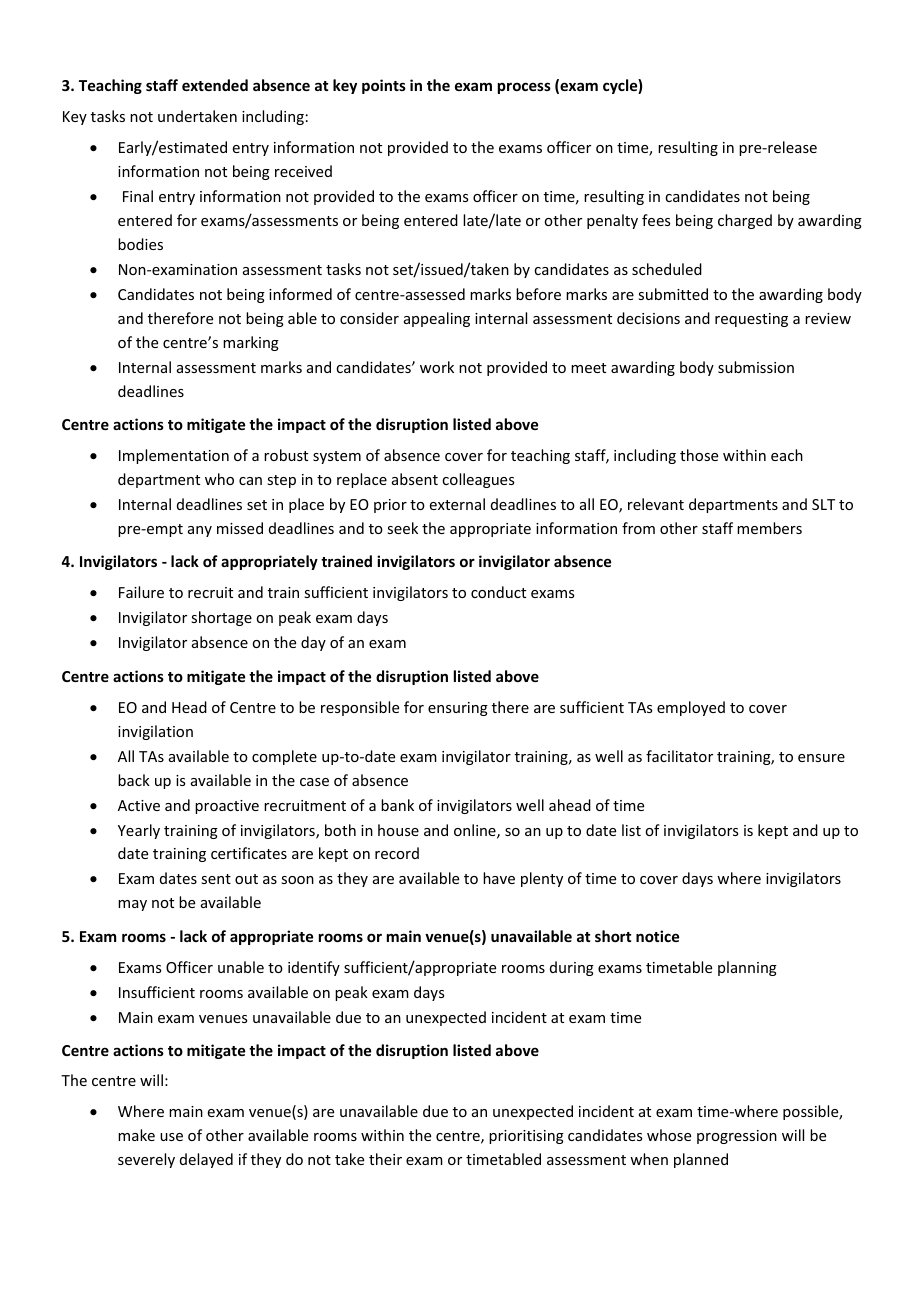  What do you see at coordinates (284, 757) in the image?
I see `complete` at bounding box center [284, 757].
